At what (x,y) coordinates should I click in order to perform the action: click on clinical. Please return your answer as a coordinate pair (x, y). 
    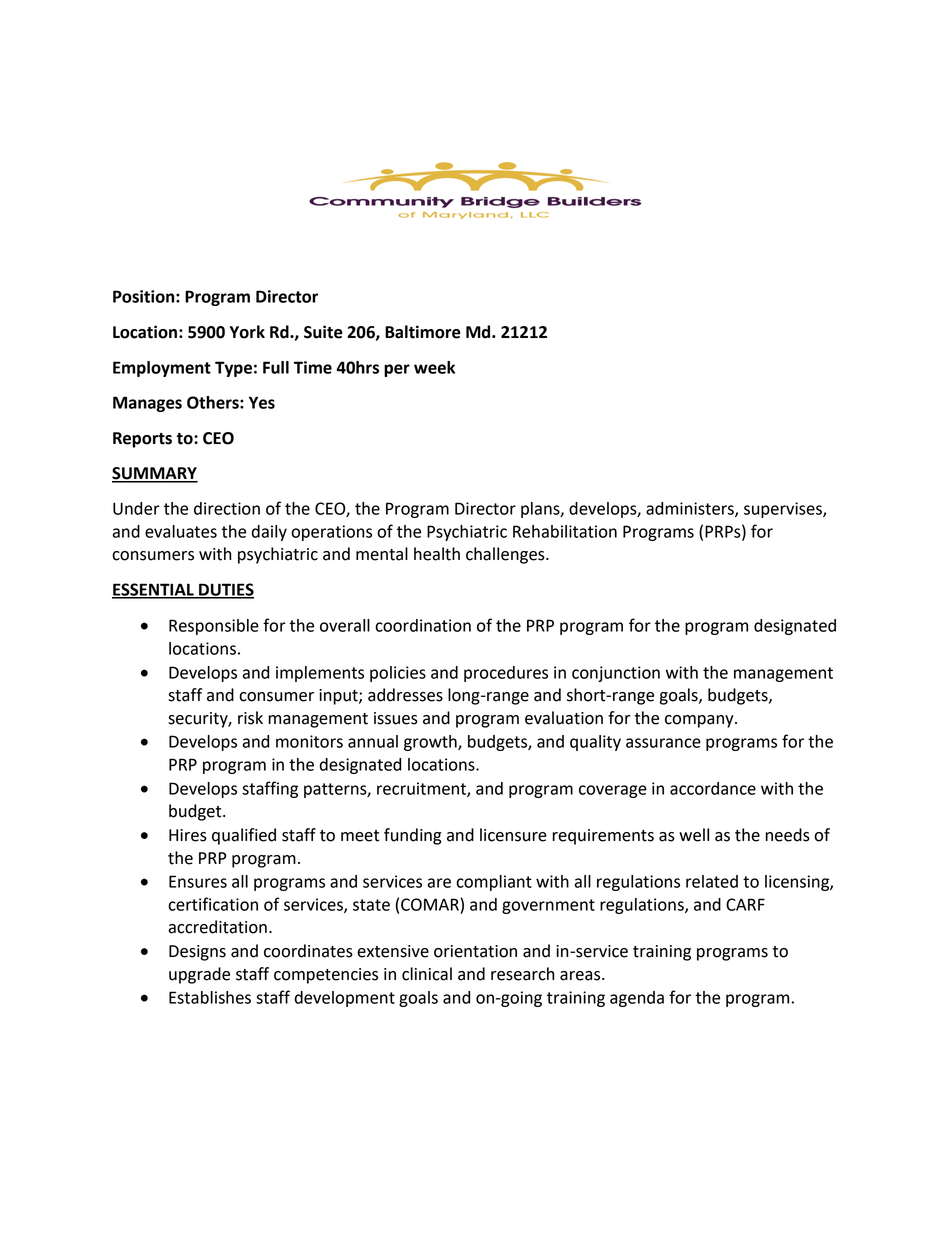
    Looking at the image, I should click on (427, 974).
